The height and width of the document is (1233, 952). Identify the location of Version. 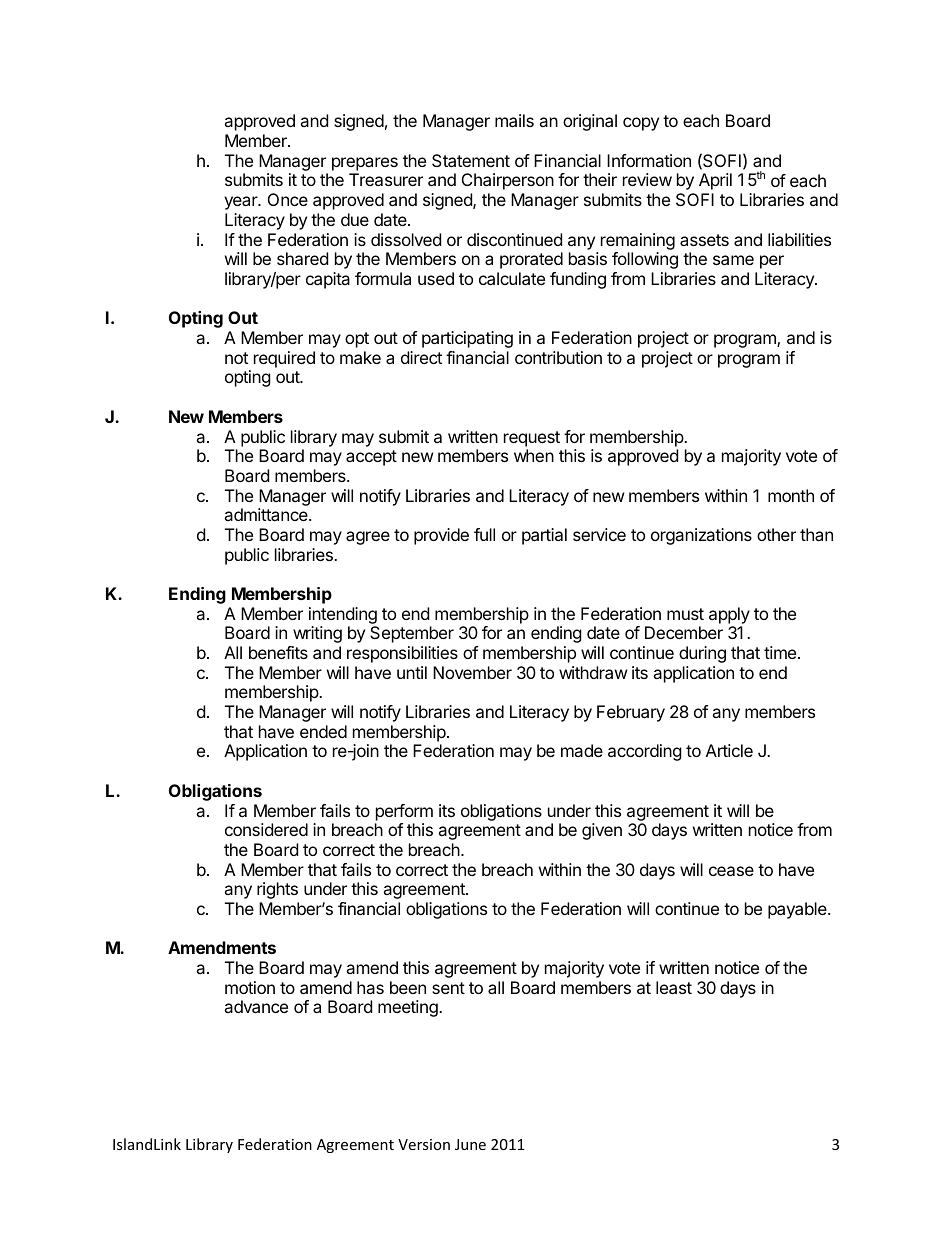
(424, 1144).
